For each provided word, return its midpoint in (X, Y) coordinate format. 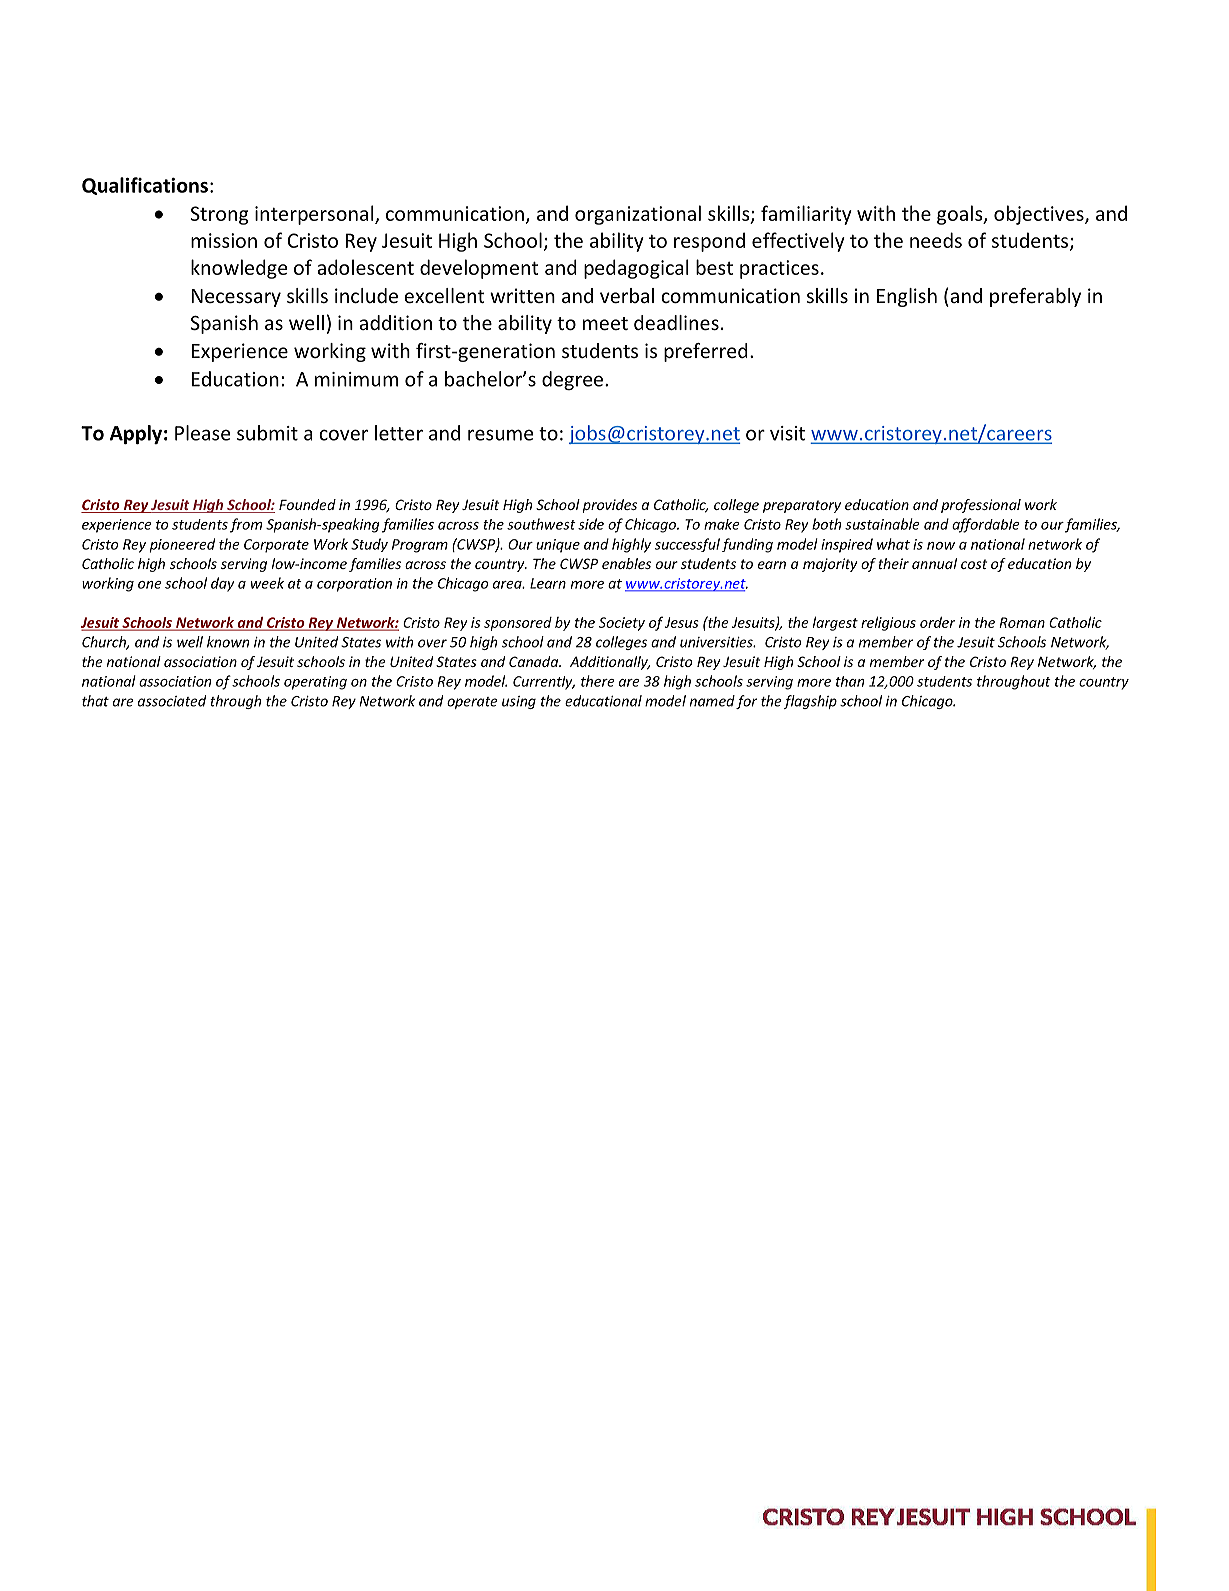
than (850, 681)
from (246, 525)
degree (572, 380)
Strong (220, 215)
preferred (706, 352)
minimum (356, 379)
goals (961, 215)
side (591, 524)
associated (172, 701)
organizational (638, 215)
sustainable (882, 524)
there (598, 681)
